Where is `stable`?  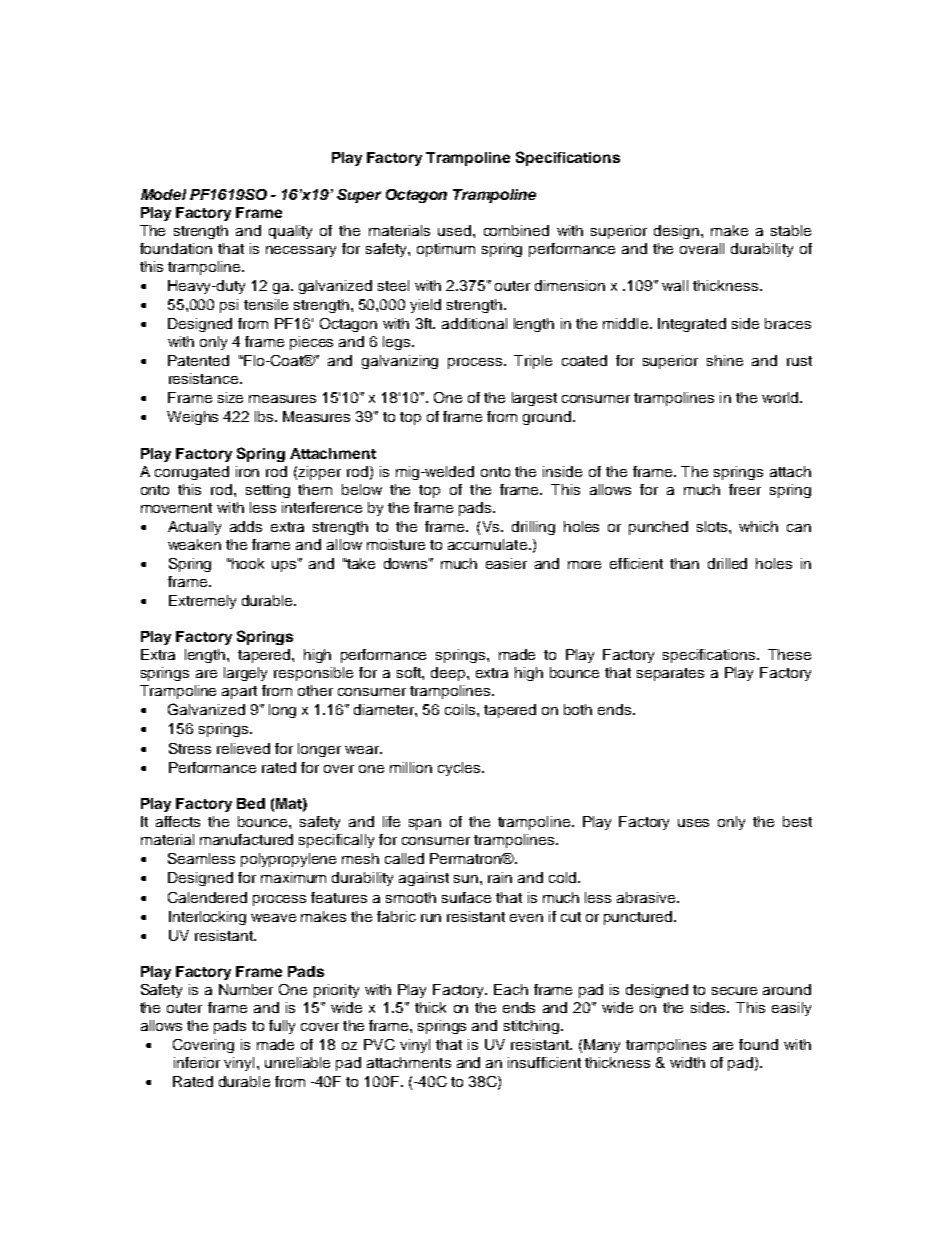
stable is located at coordinates (791, 230).
